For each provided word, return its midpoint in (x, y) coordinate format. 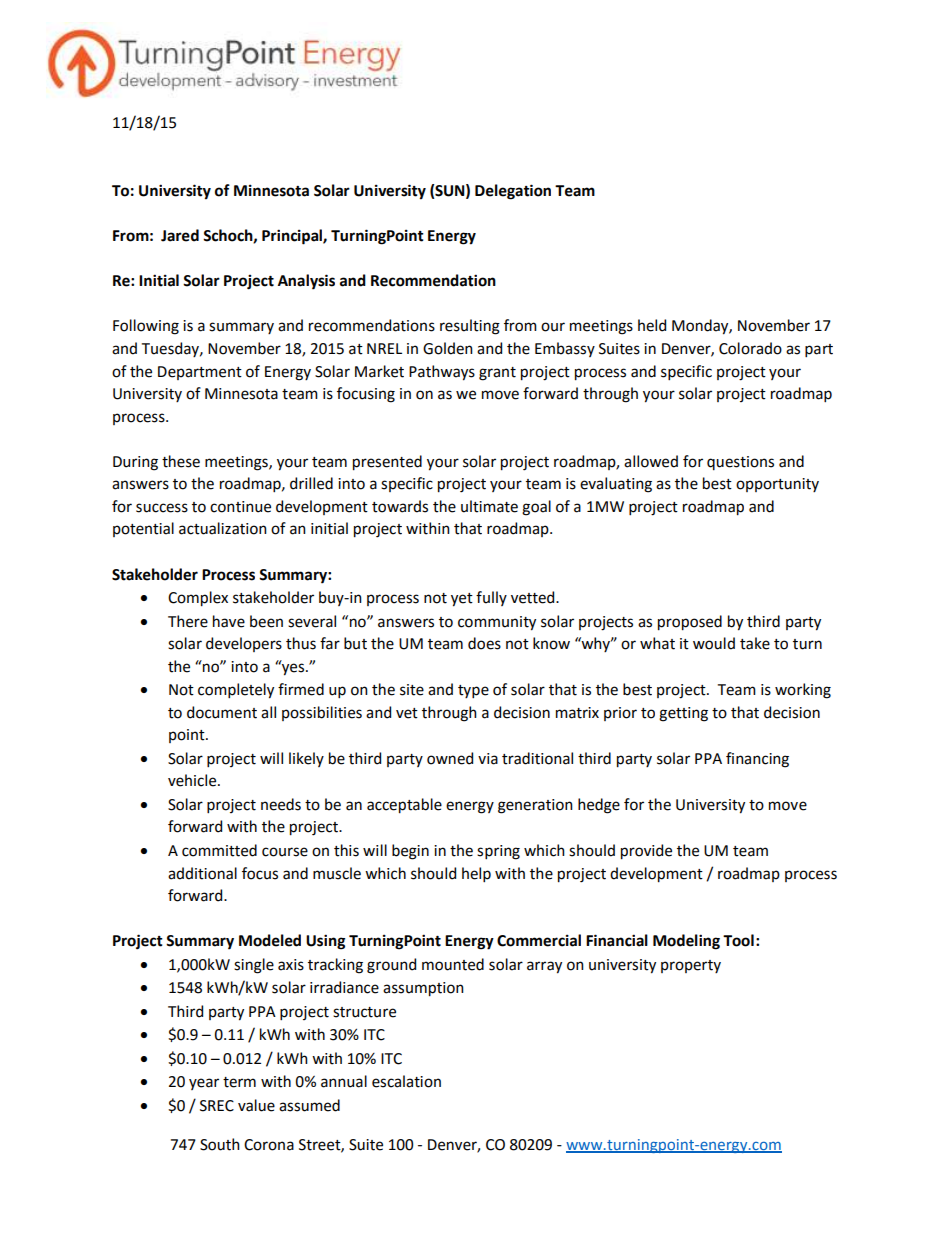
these (181, 461)
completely (236, 691)
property (691, 966)
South (220, 1144)
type (473, 691)
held (652, 325)
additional (202, 873)
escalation (406, 1081)
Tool (738, 940)
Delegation (513, 192)
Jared (180, 235)
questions (740, 463)
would (714, 643)
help (476, 874)
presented (387, 463)
